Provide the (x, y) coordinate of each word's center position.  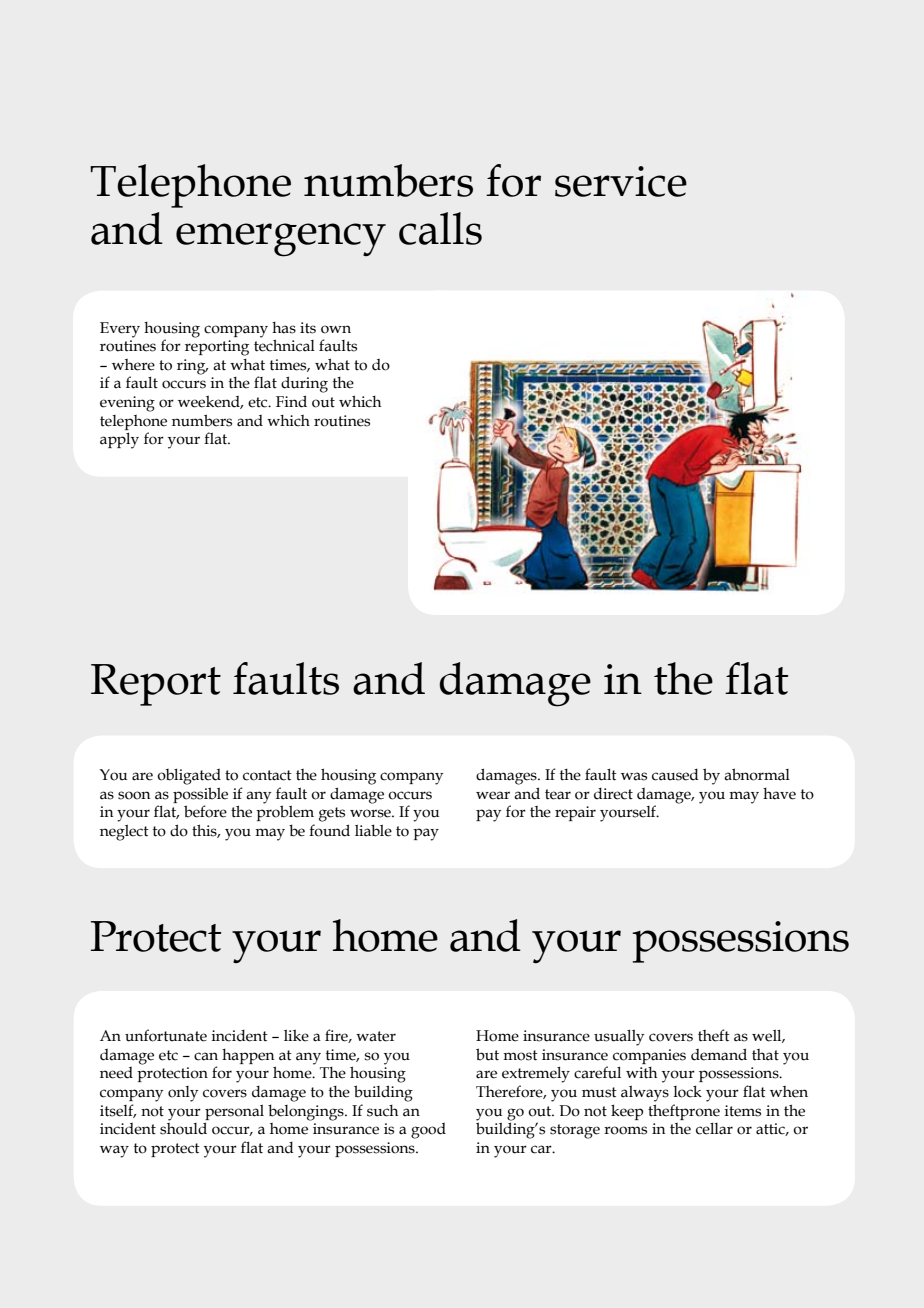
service (621, 181)
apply (119, 441)
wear (493, 795)
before (205, 811)
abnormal (757, 774)
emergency (281, 240)
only (183, 1094)
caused (675, 775)
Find (291, 401)
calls (440, 228)
